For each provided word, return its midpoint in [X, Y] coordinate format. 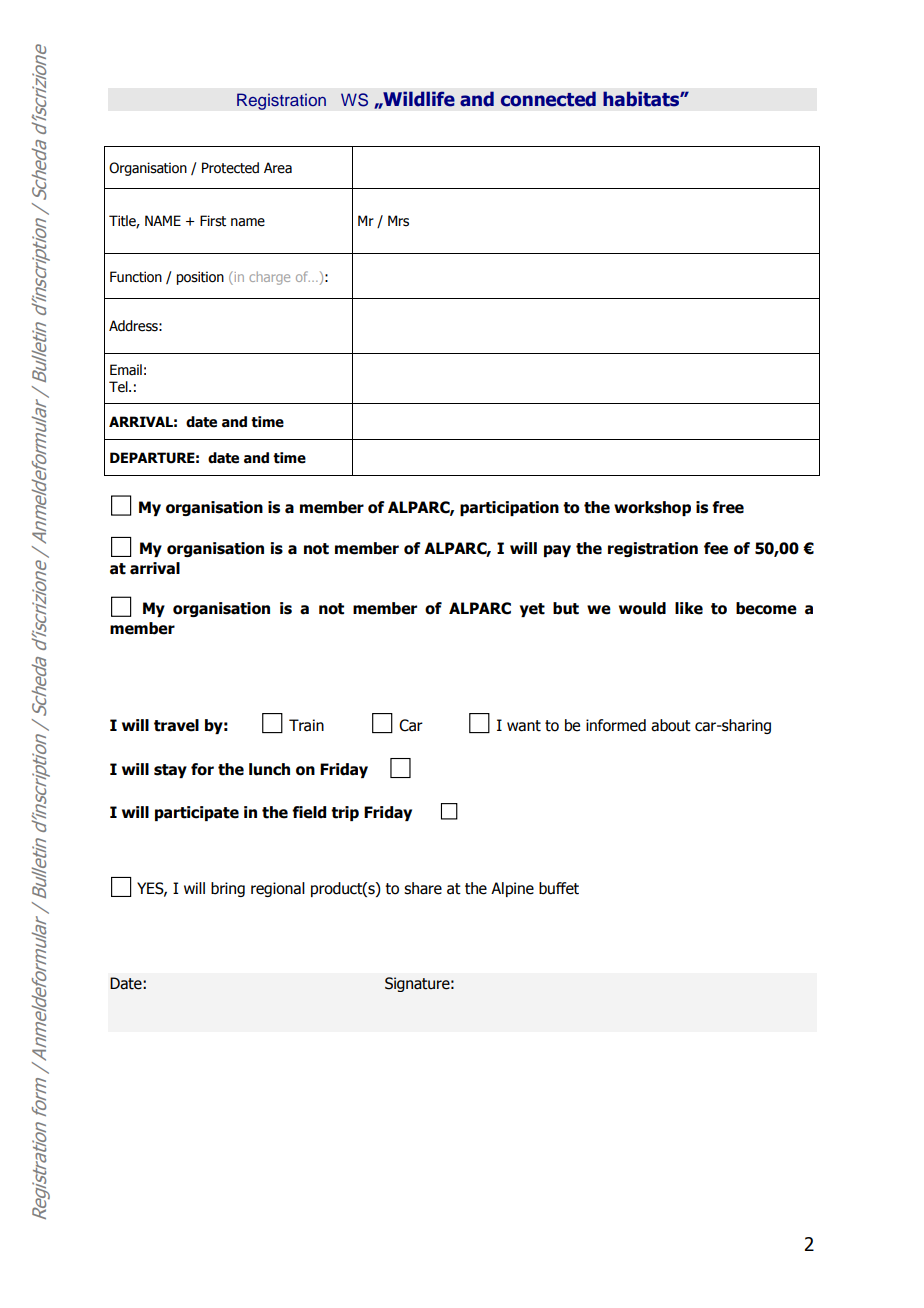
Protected [230, 168]
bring [228, 889]
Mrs [398, 221]
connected [548, 99]
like [689, 608]
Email [126, 369]
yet [532, 610]
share [423, 888]
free [728, 507]
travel [176, 725]
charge [269, 278]
